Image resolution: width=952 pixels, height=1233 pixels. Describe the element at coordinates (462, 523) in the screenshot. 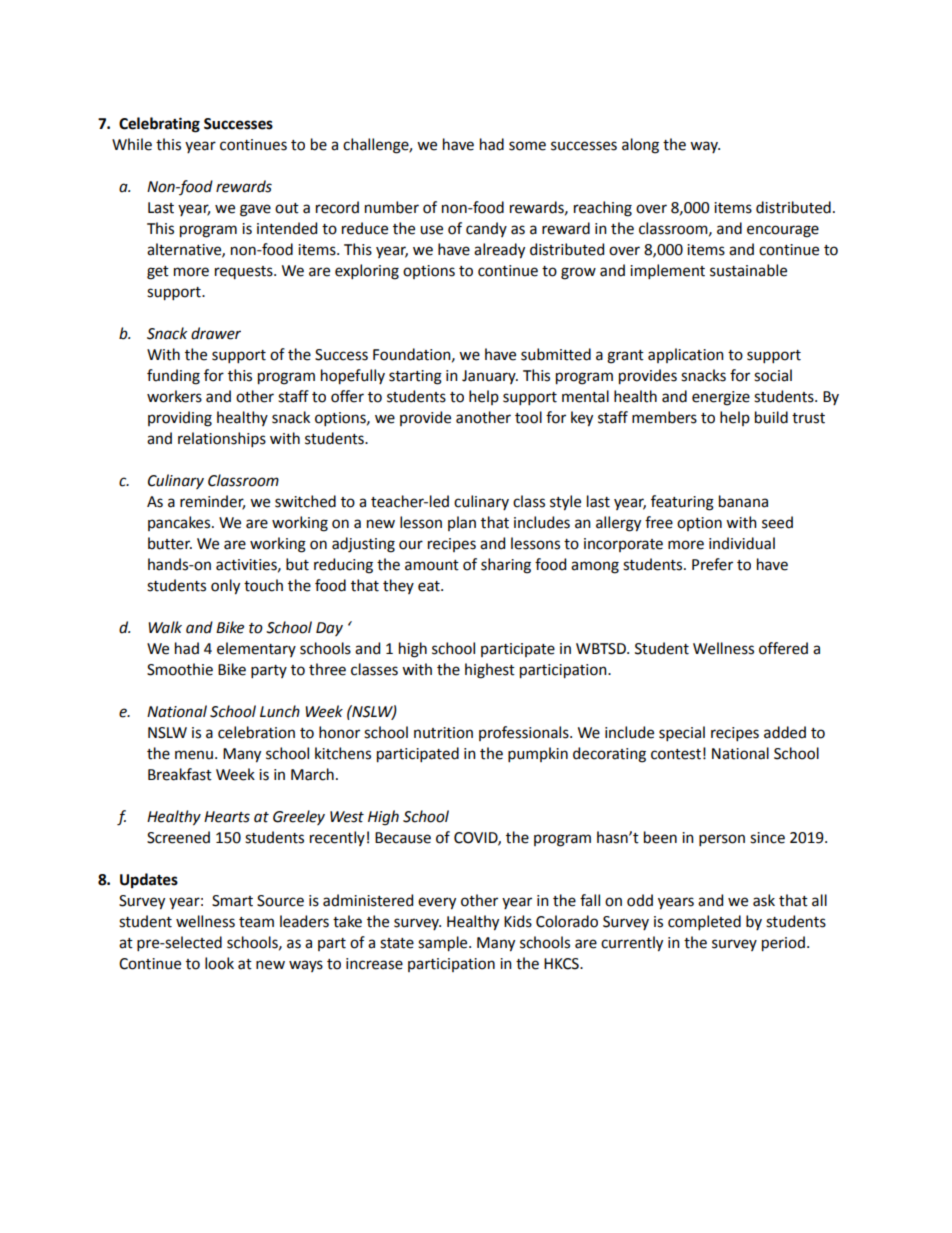

I see `plan` at that location.
